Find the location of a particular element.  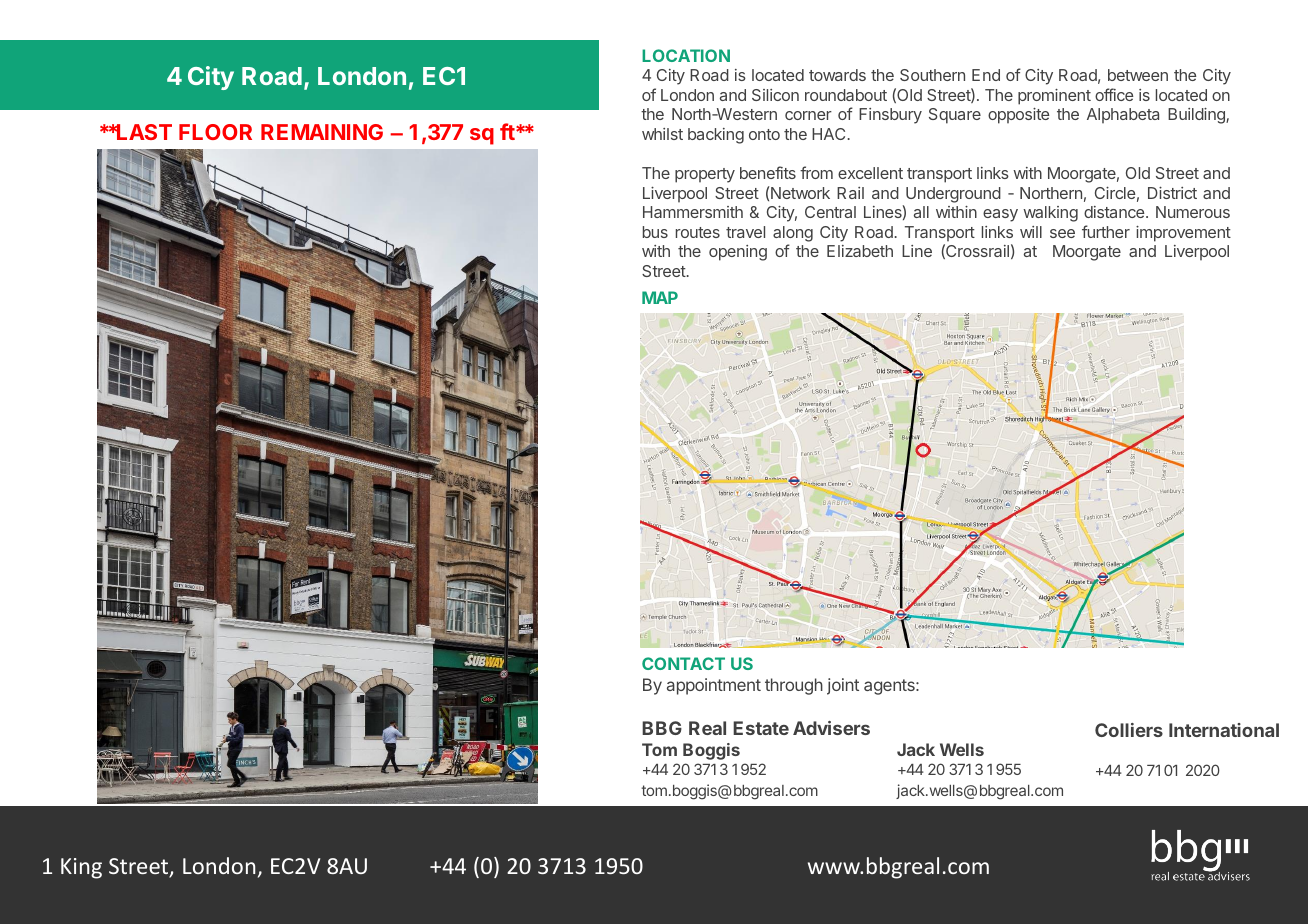

MAP is located at coordinates (660, 297).
